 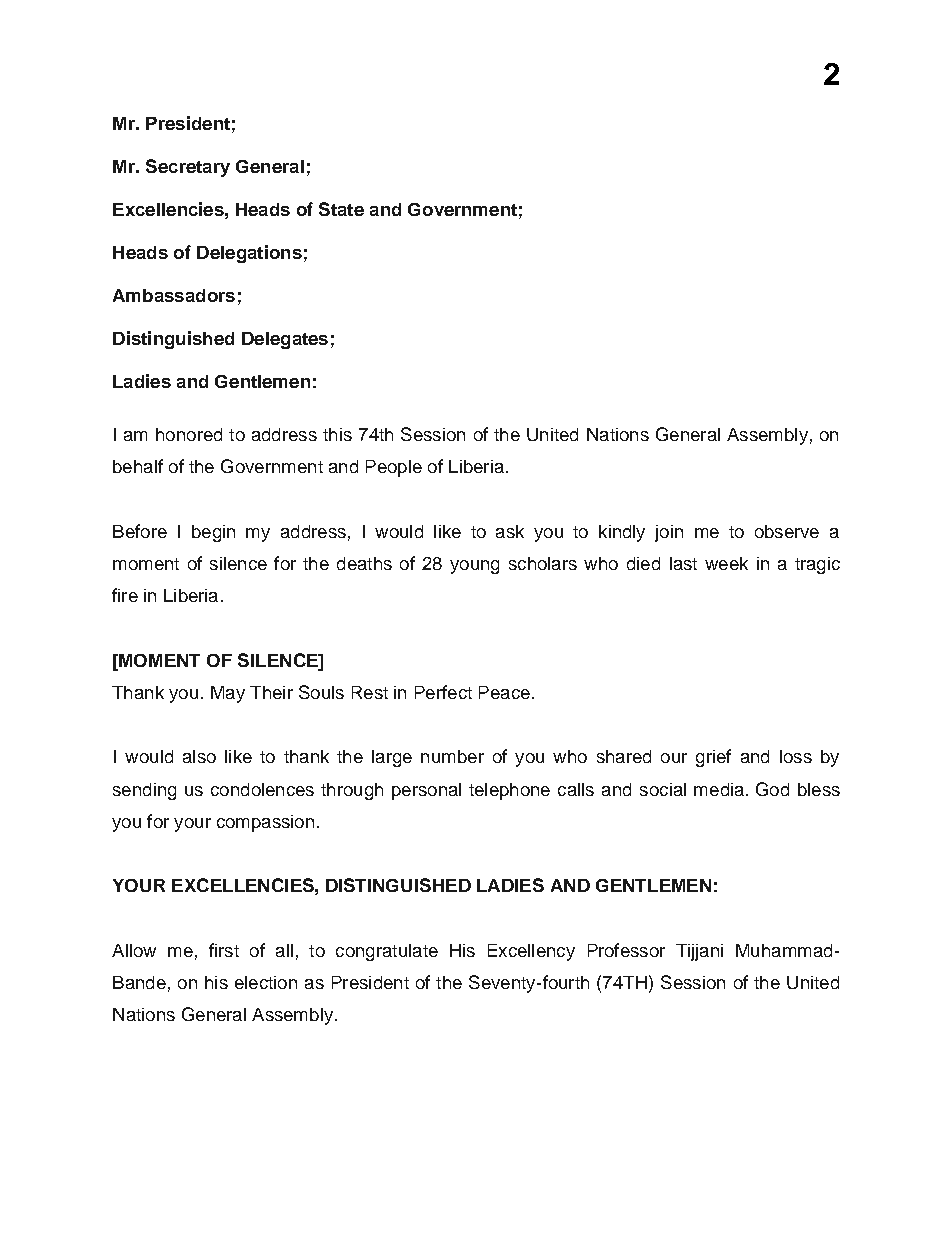 I want to click on number, so click(x=452, y=756).
